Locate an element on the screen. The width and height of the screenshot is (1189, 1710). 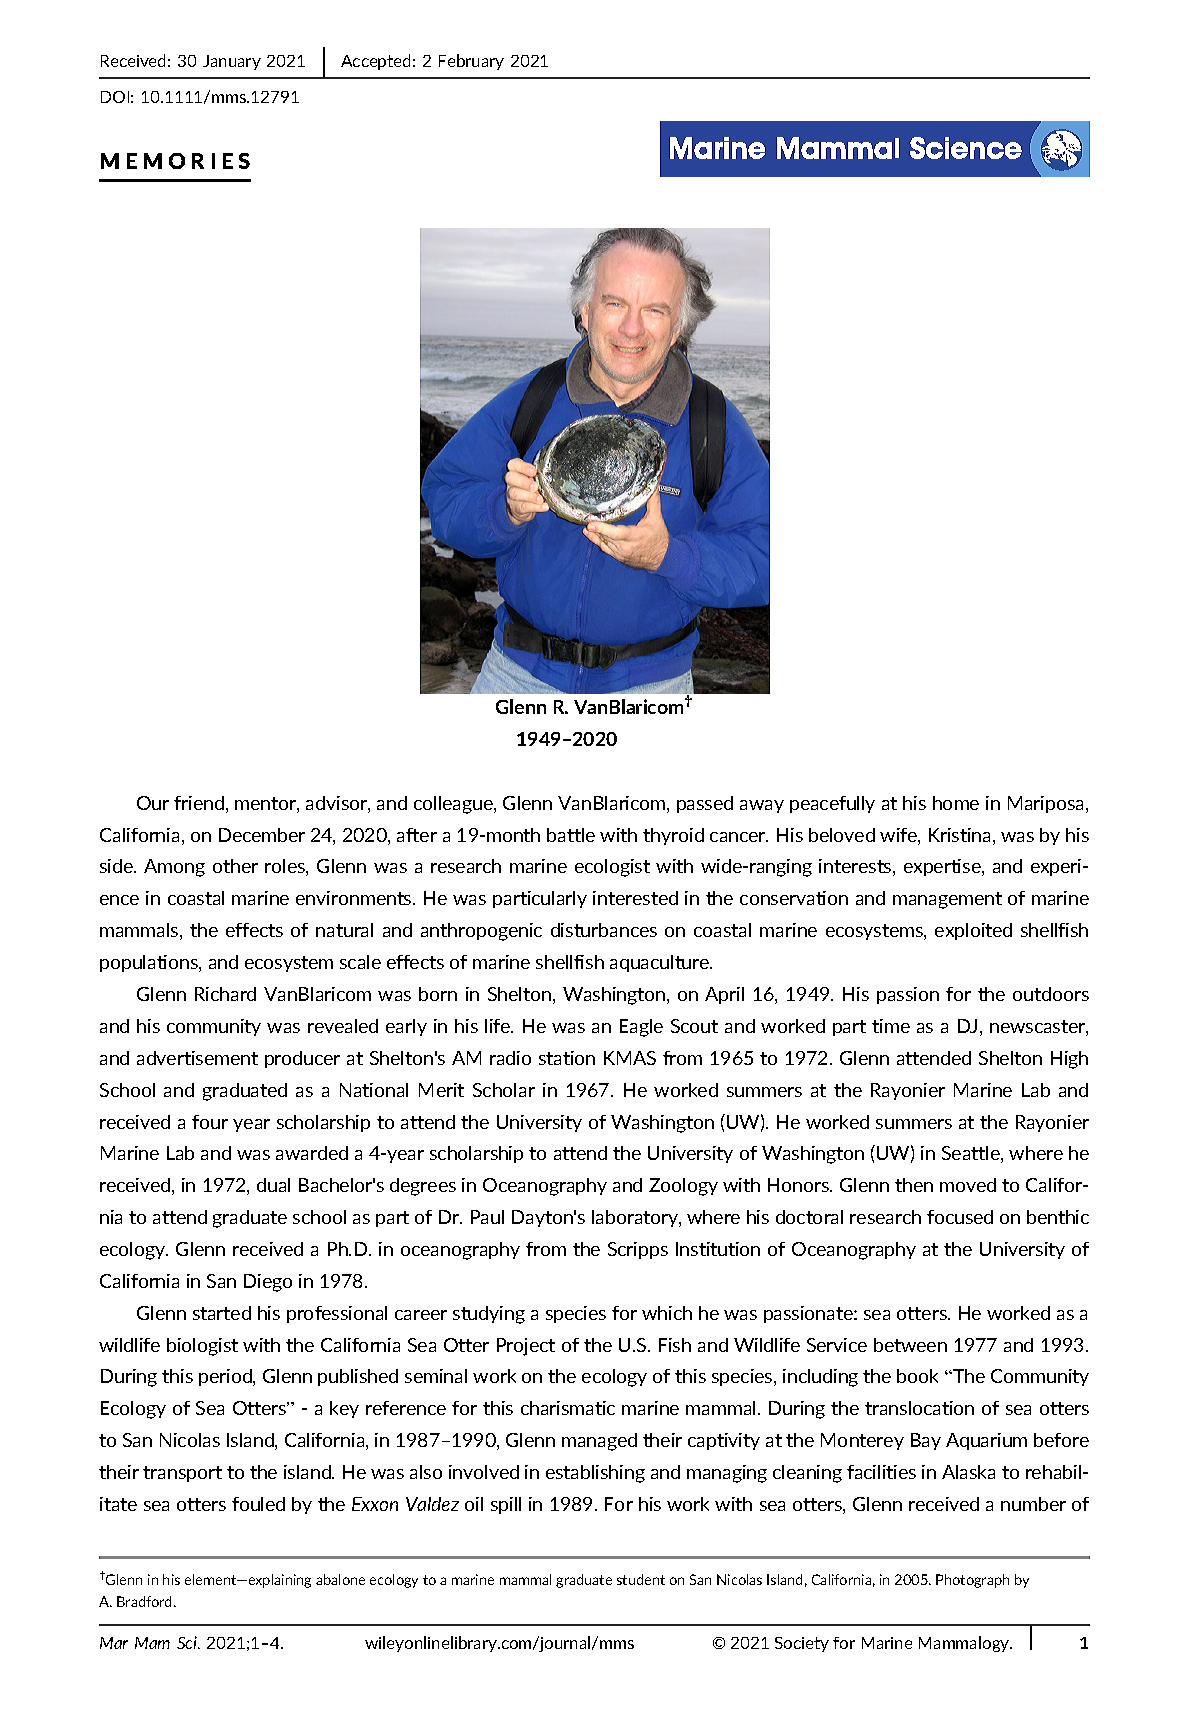
MEMORIES is located at coordinates (175, 161).
